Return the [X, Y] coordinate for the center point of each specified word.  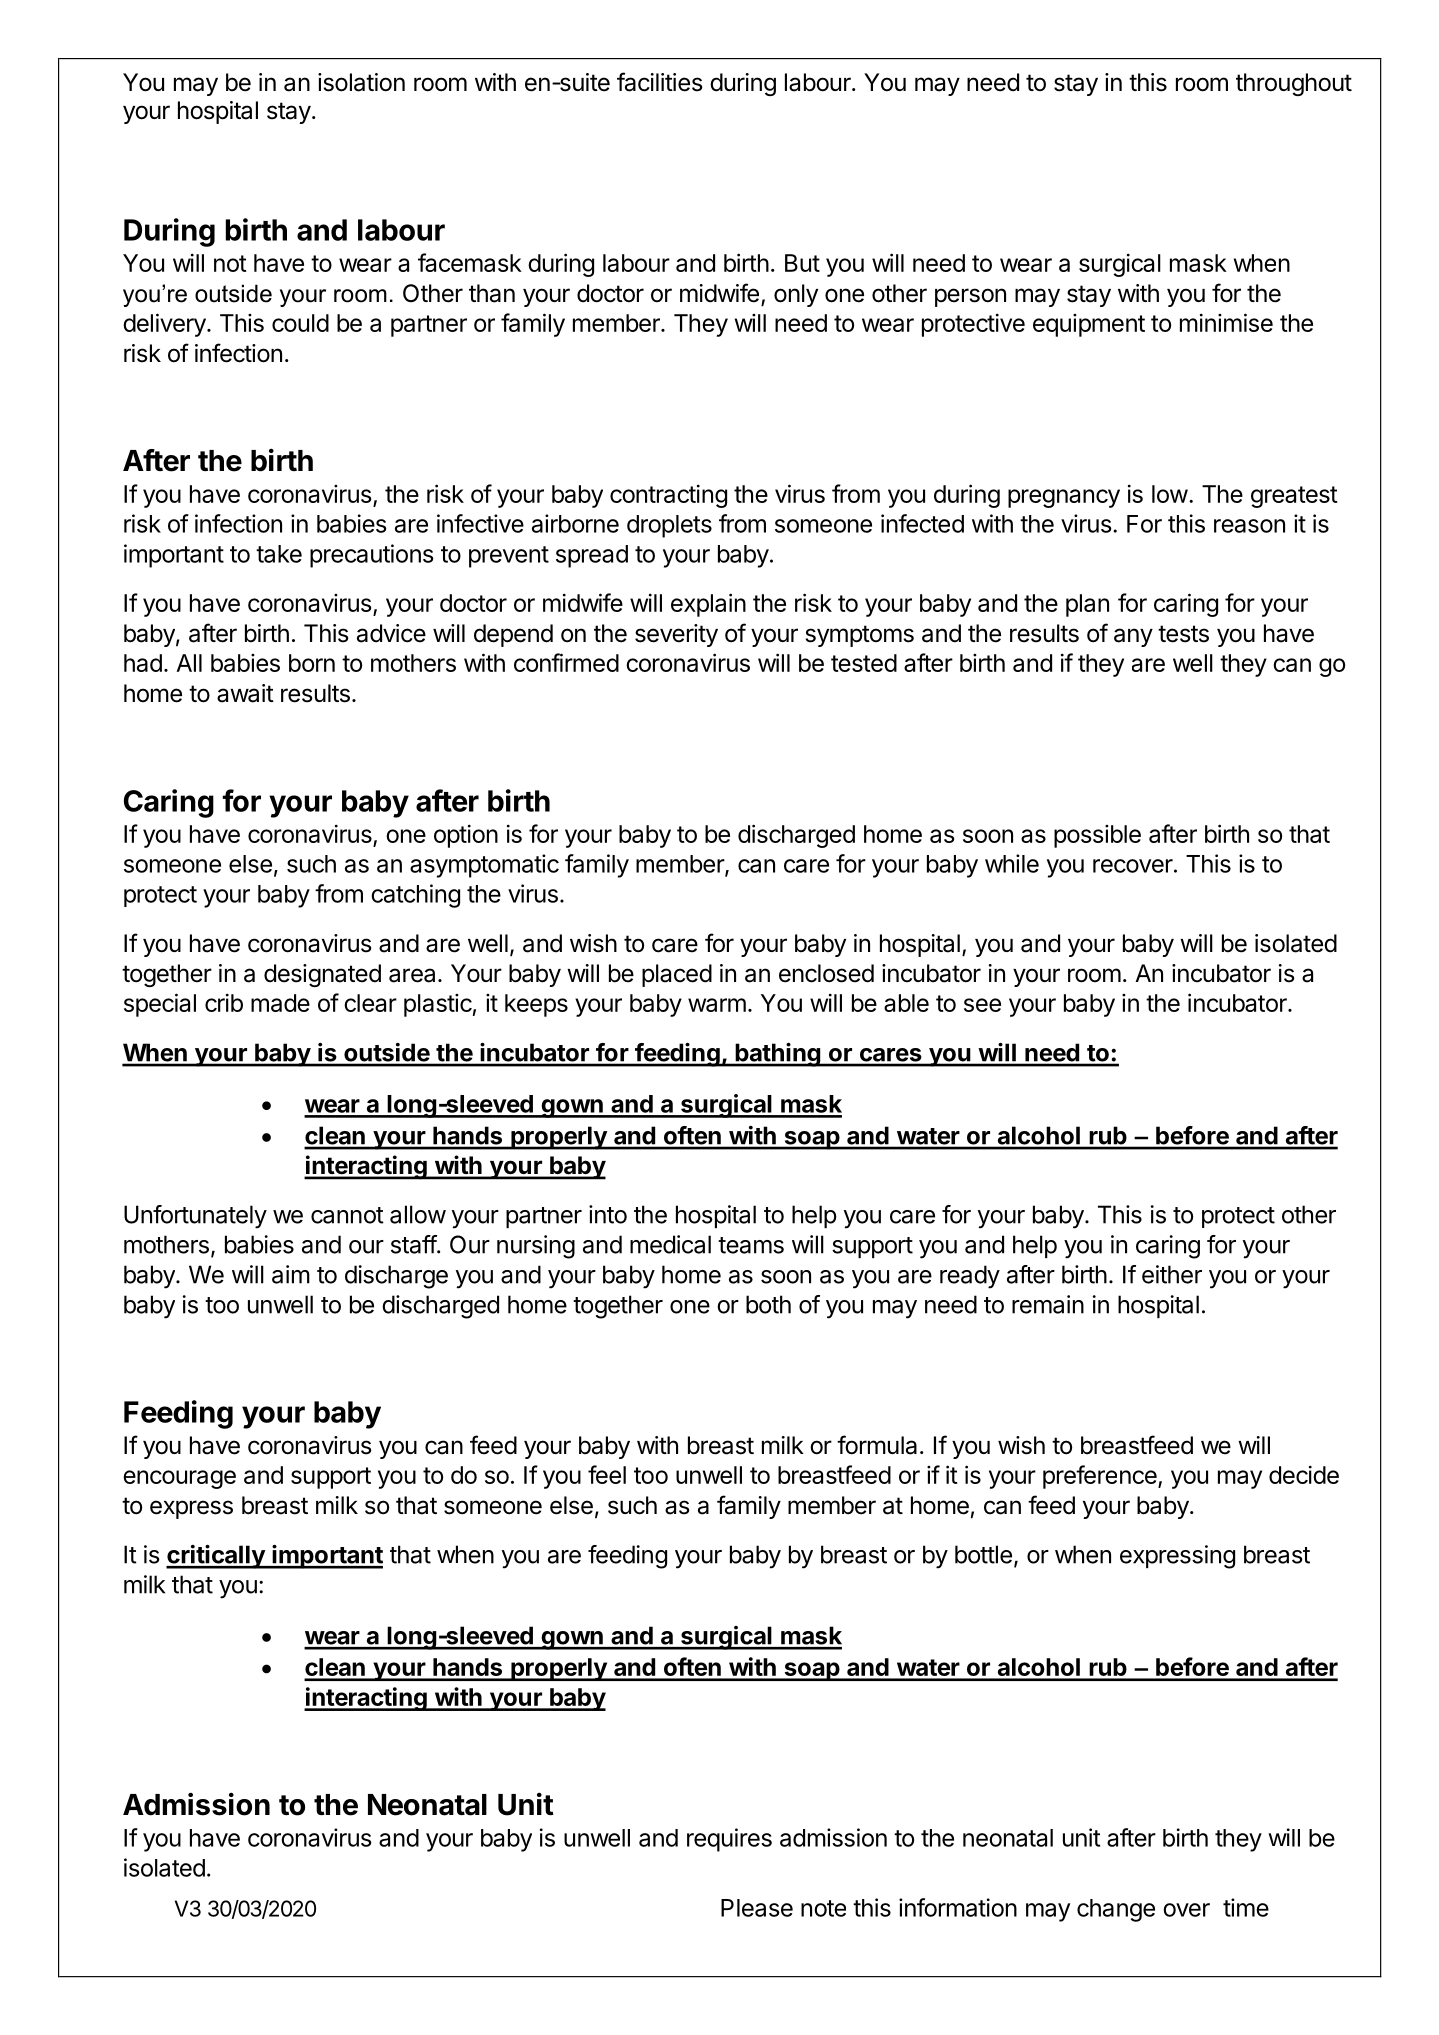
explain [708, 605]
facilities [660, 82]
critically [216, 1557]
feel [607, 1474]
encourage [179, 1479]
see [982, 1005]
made [280, 1003]
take [279, 554]
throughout [1294, 84]
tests [1183, 634]
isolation [361, 82]
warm [717, 1005]
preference [1101, 1477]
